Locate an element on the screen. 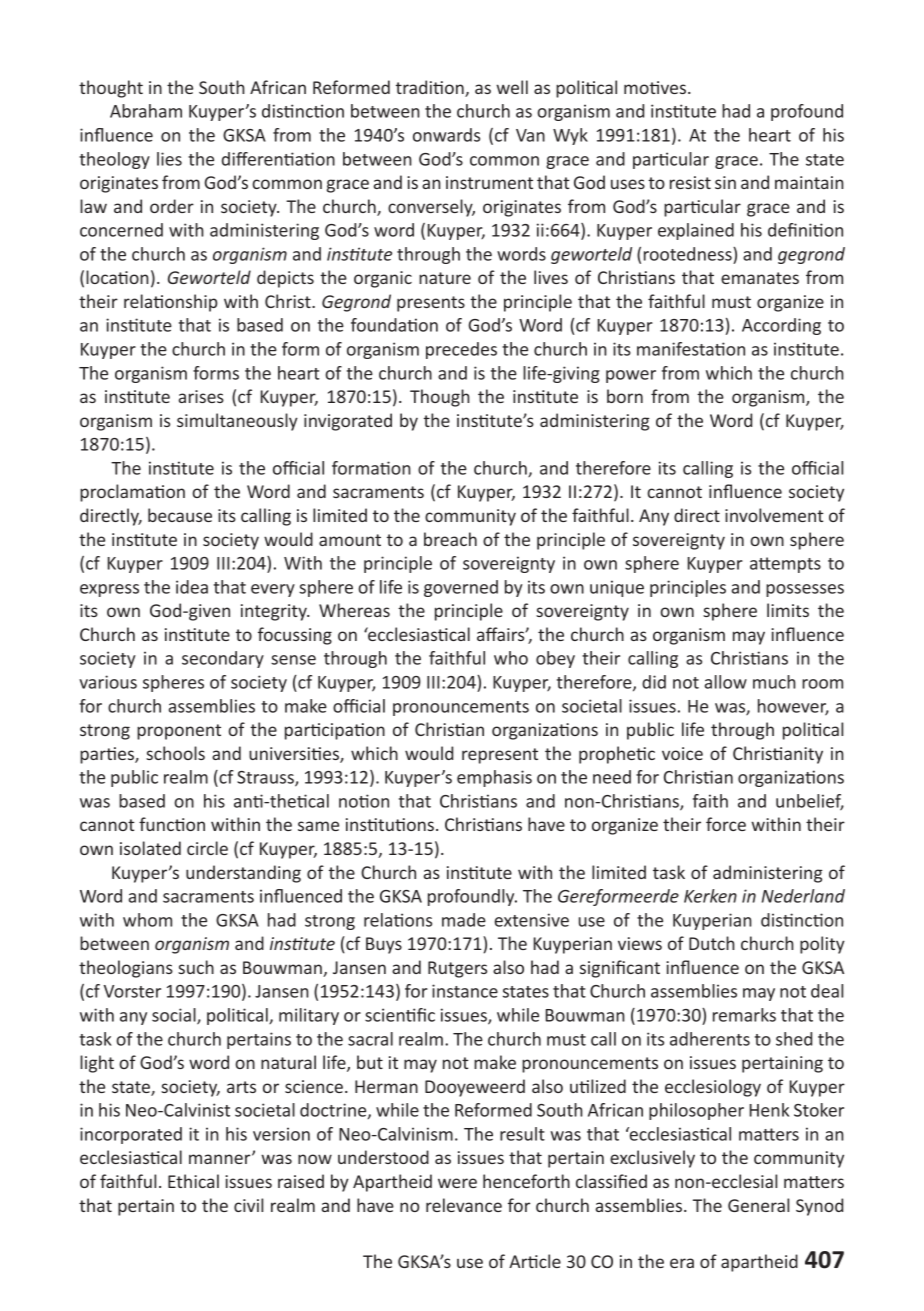 The height and width of the screenshot is (1311, 924). such is located at coordinates (196, 967).
